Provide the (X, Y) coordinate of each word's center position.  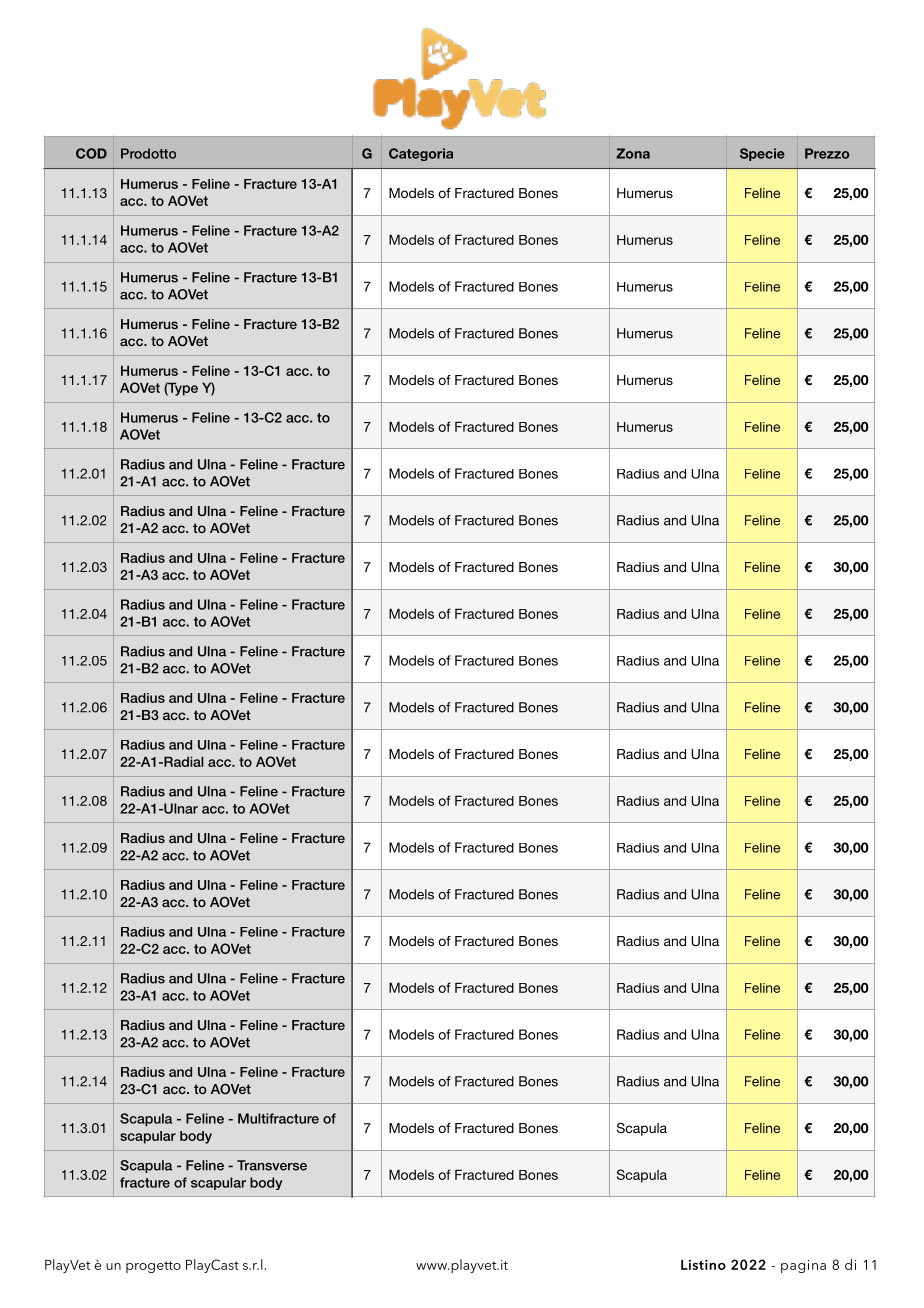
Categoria (421, 154)
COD (91, 153)
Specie (762, 154)
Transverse (272, 1165)
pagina (803, 1266)
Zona (633, 153)
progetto (153, 1267)
